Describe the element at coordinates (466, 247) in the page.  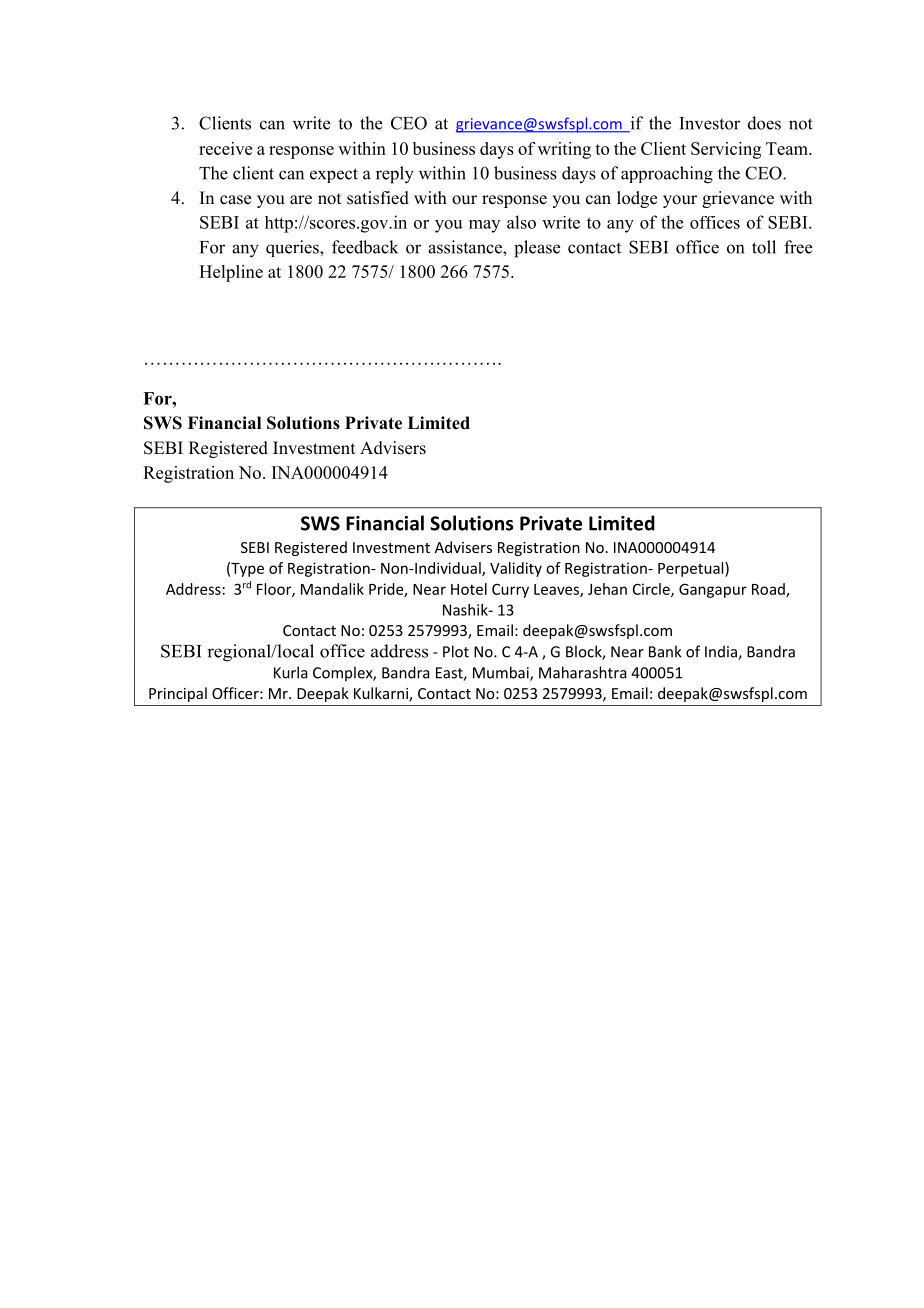
I see `assistance` at that location.
